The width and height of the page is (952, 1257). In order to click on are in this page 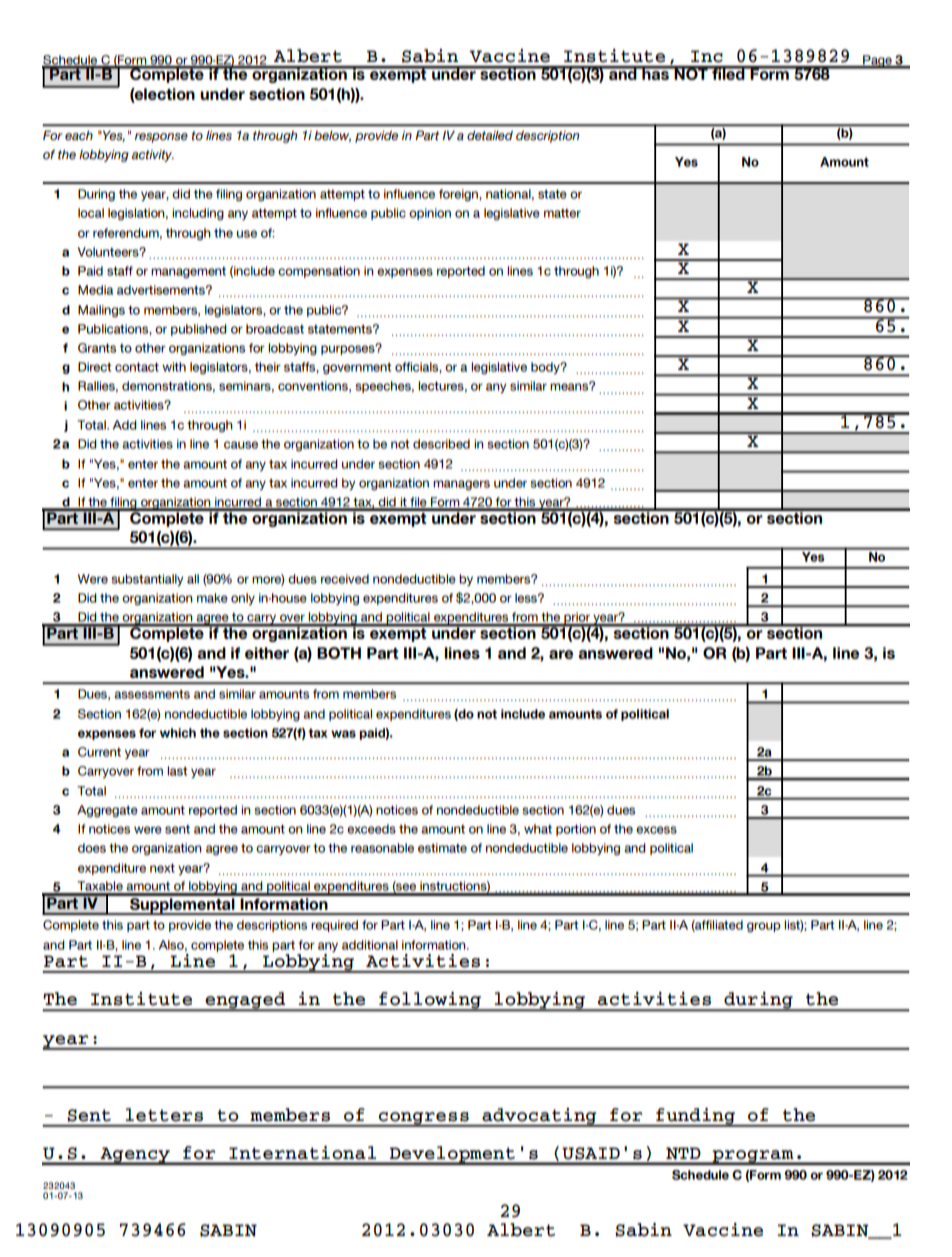, I will do `click(561, 654)`.
